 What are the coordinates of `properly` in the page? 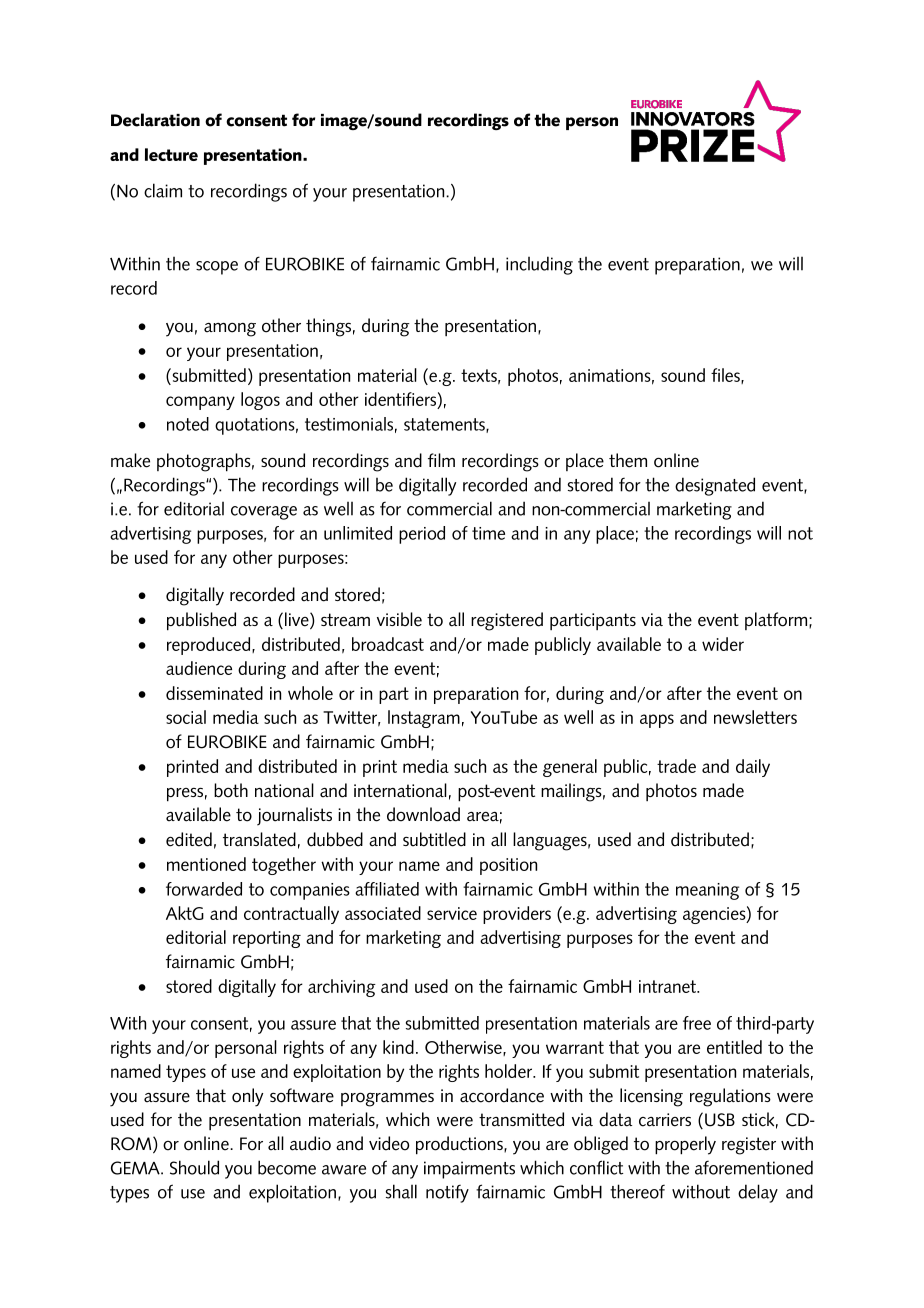 It's located at (685, 1145).
